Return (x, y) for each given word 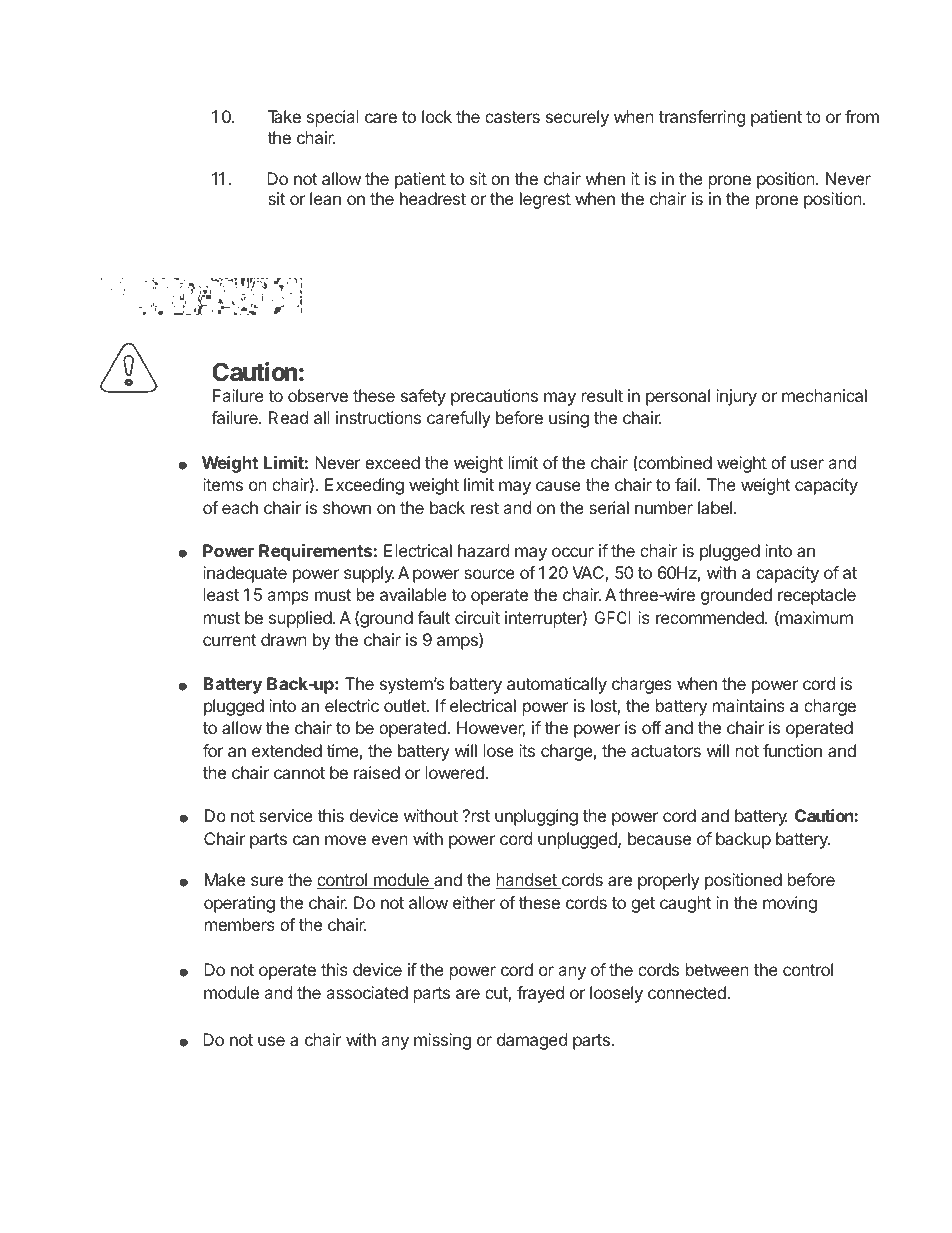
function (792, 750)
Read (288, 417)
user (807, 464)
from (862, 116)
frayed (540, 994)
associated (367, 992)
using (569, 419)
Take (284, 116)
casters (512, 117)
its (527, 750)
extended (287, 750)
